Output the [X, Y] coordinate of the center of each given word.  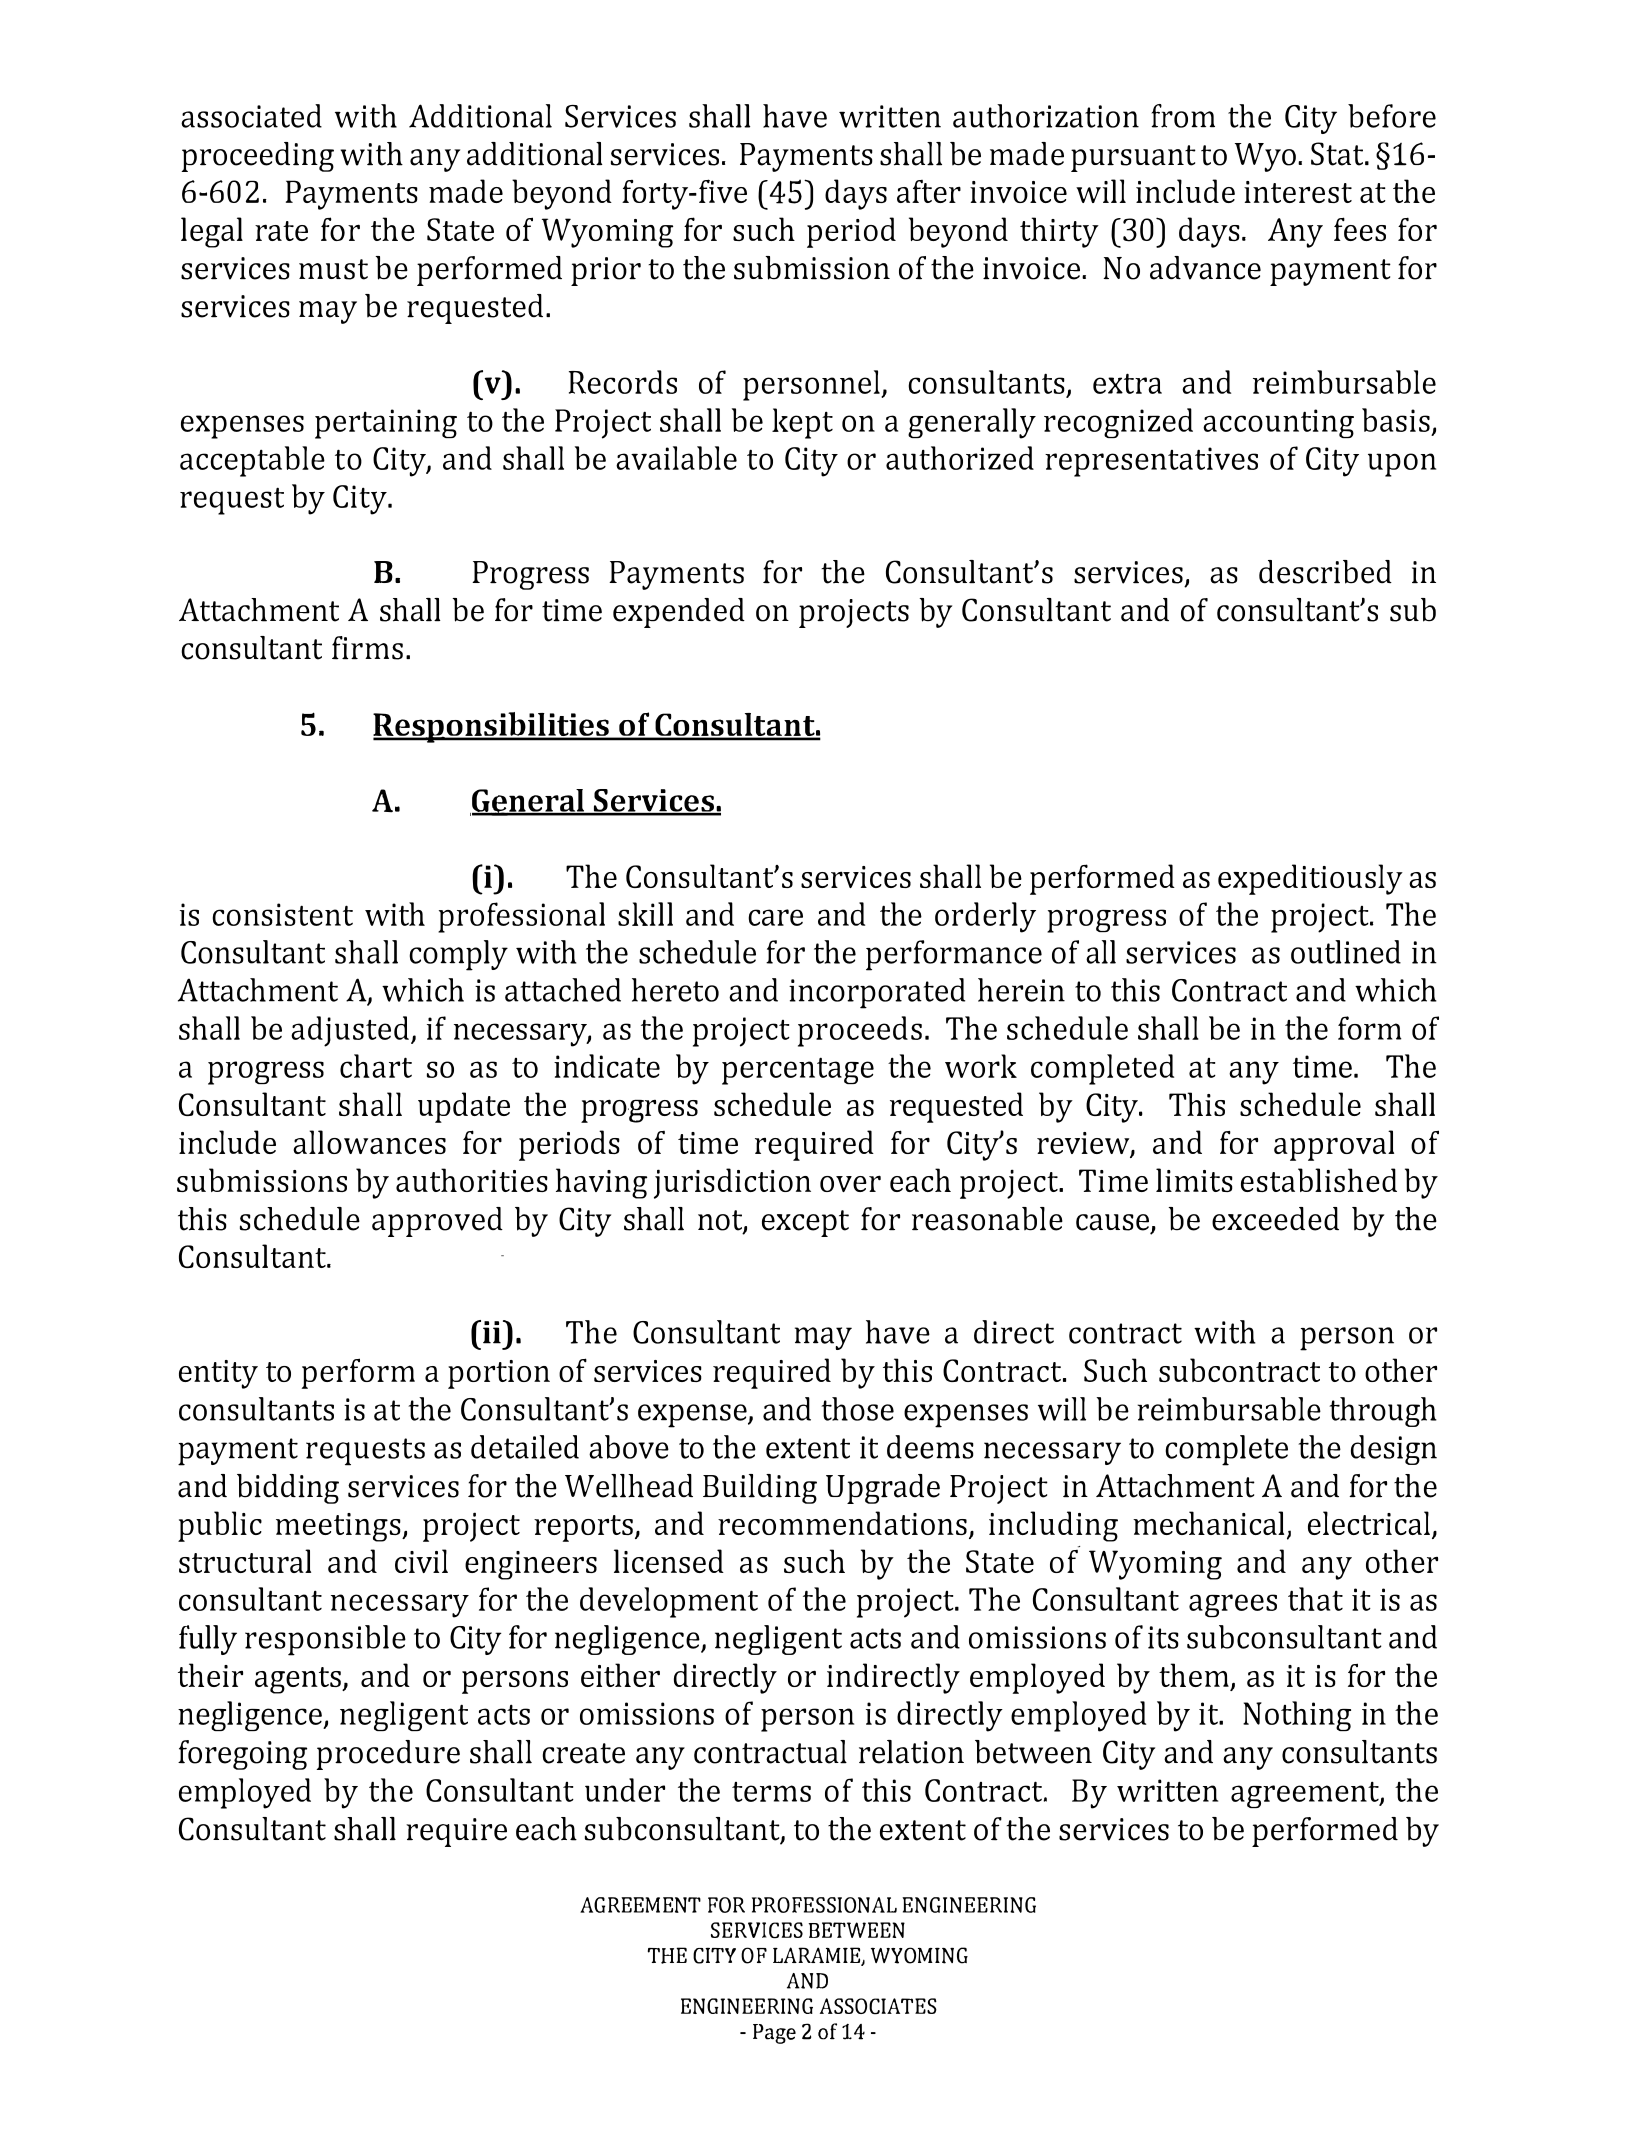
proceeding [257, 157]
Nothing [1297, 1716]
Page [774, 2034]
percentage [798, 1071]
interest [1298, 192]
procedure [388, 1755]
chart [376, 1066]
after [929, 191]
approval [1334, 1145]
